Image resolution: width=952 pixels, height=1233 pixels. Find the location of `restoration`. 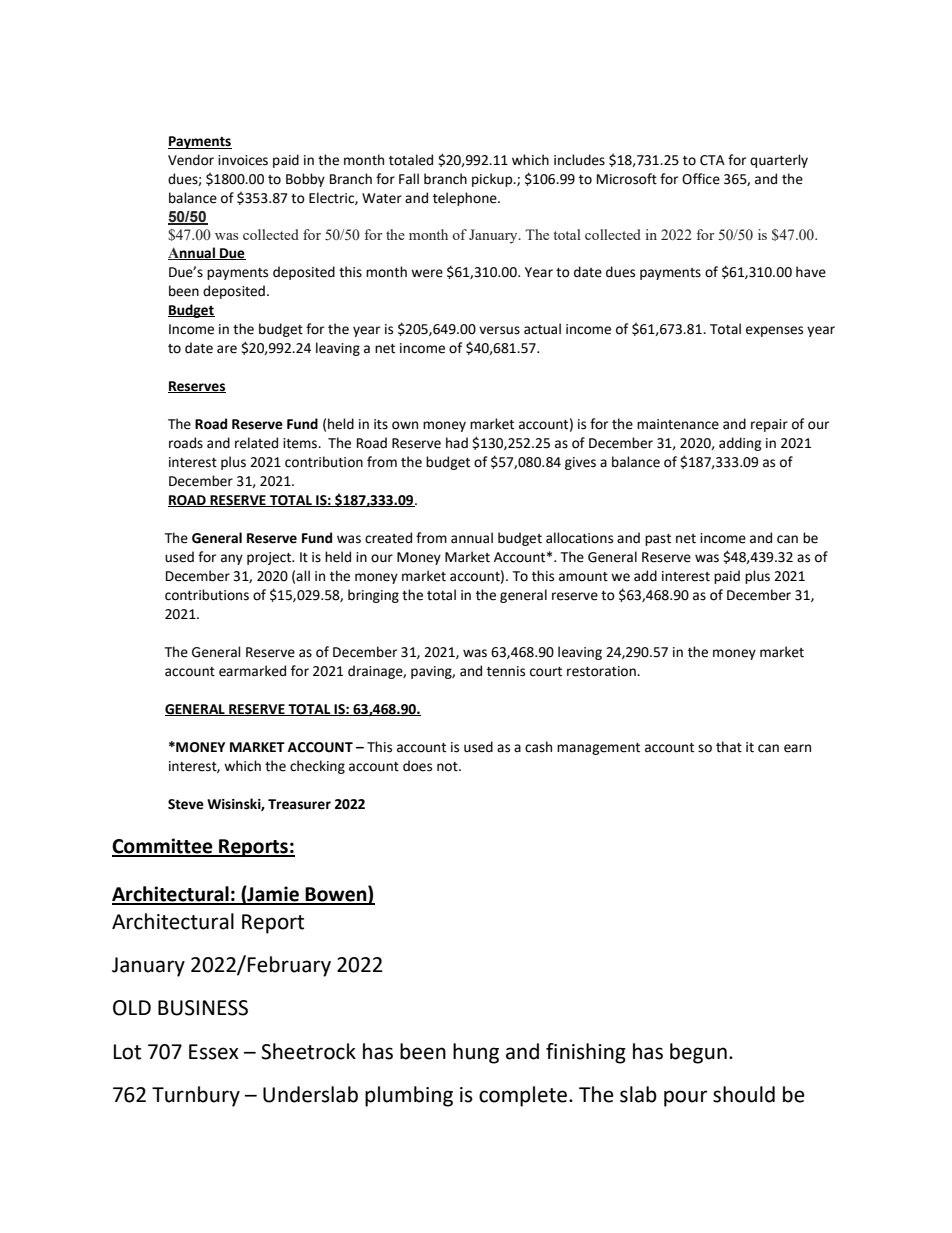

restoration is located at coordinates (602, 671).
